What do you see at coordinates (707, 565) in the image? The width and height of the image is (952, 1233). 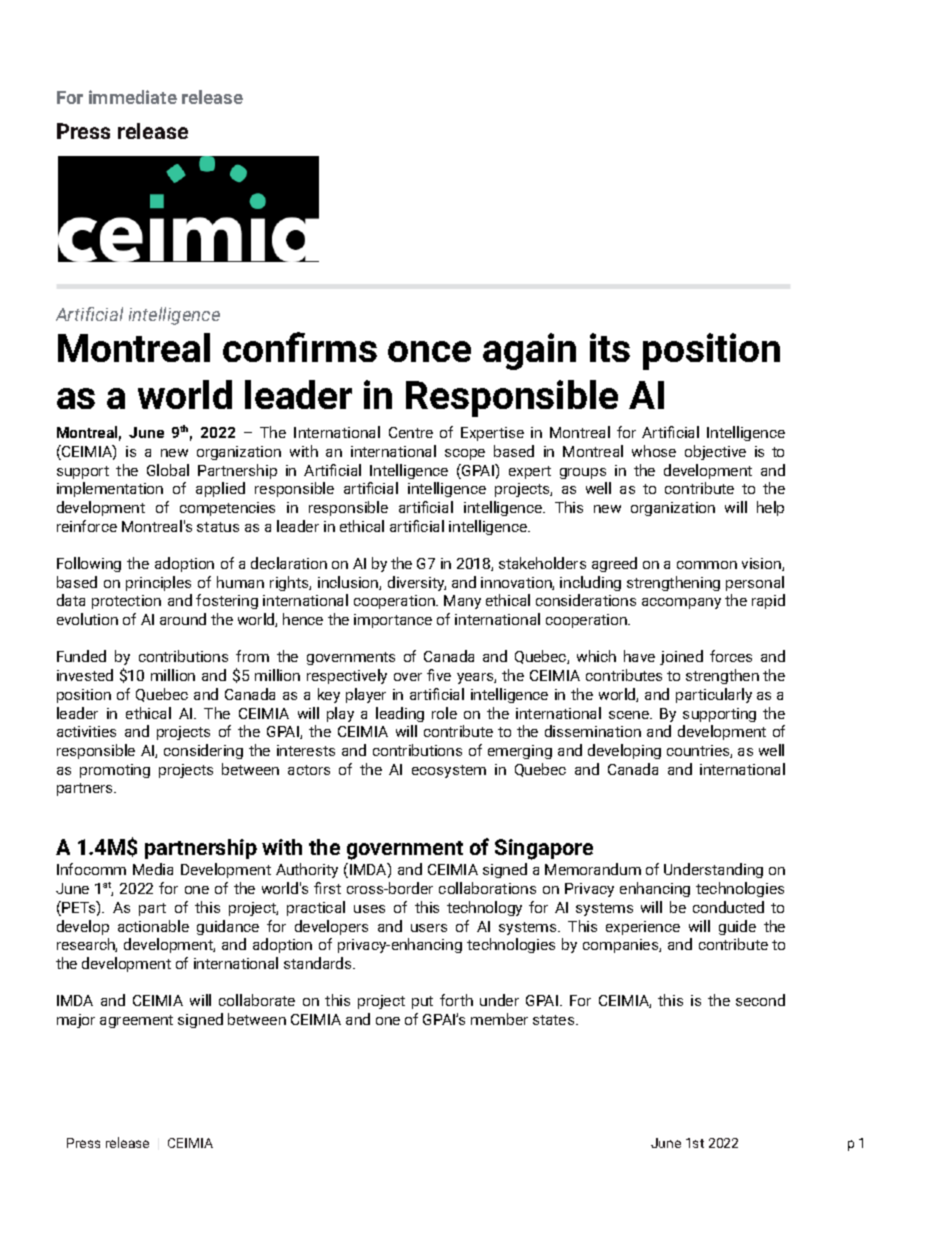 I see `common` at bounding box center [707, 565].
